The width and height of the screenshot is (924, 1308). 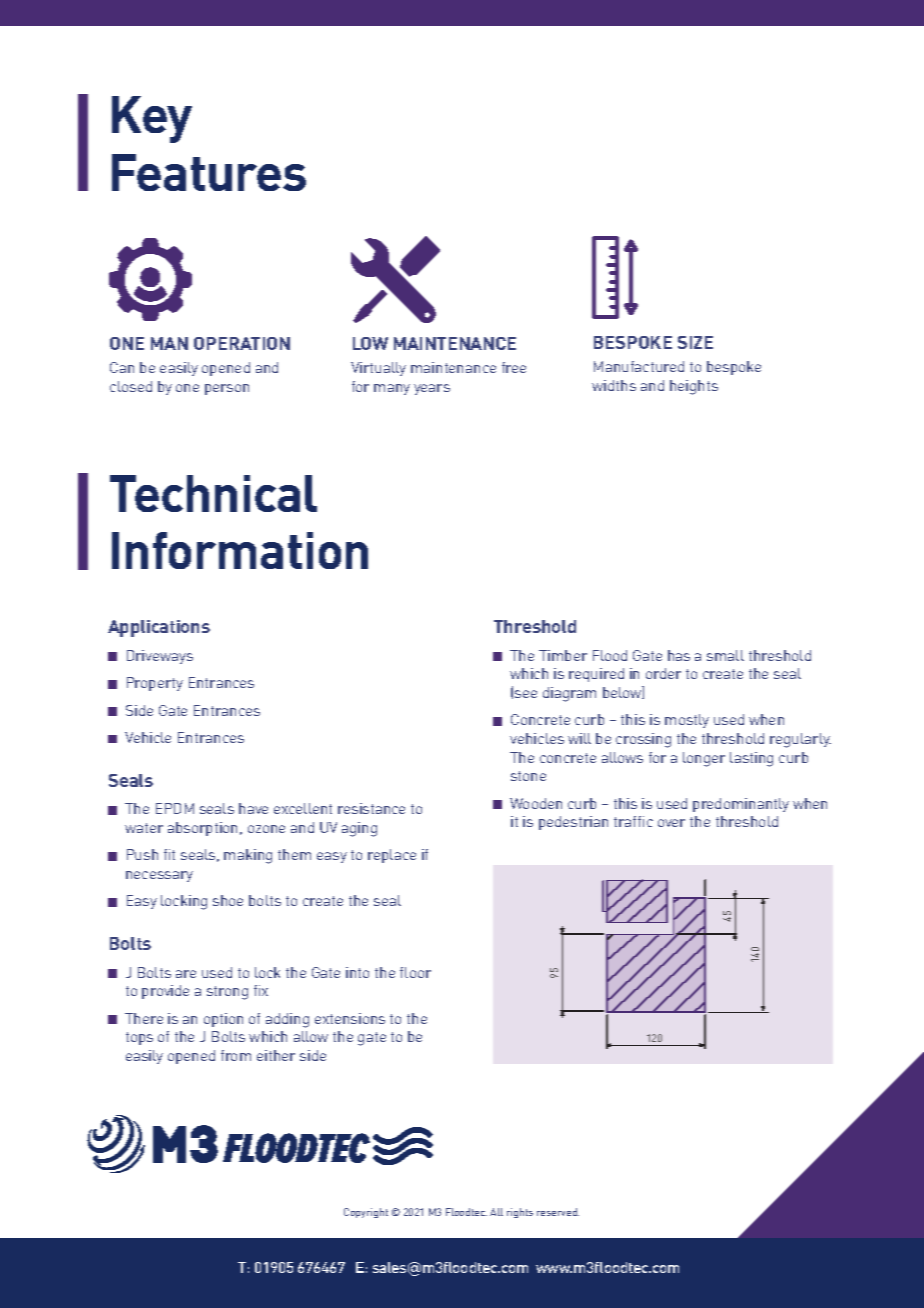 I want to click on Technical, so click(x=213, y=493).
